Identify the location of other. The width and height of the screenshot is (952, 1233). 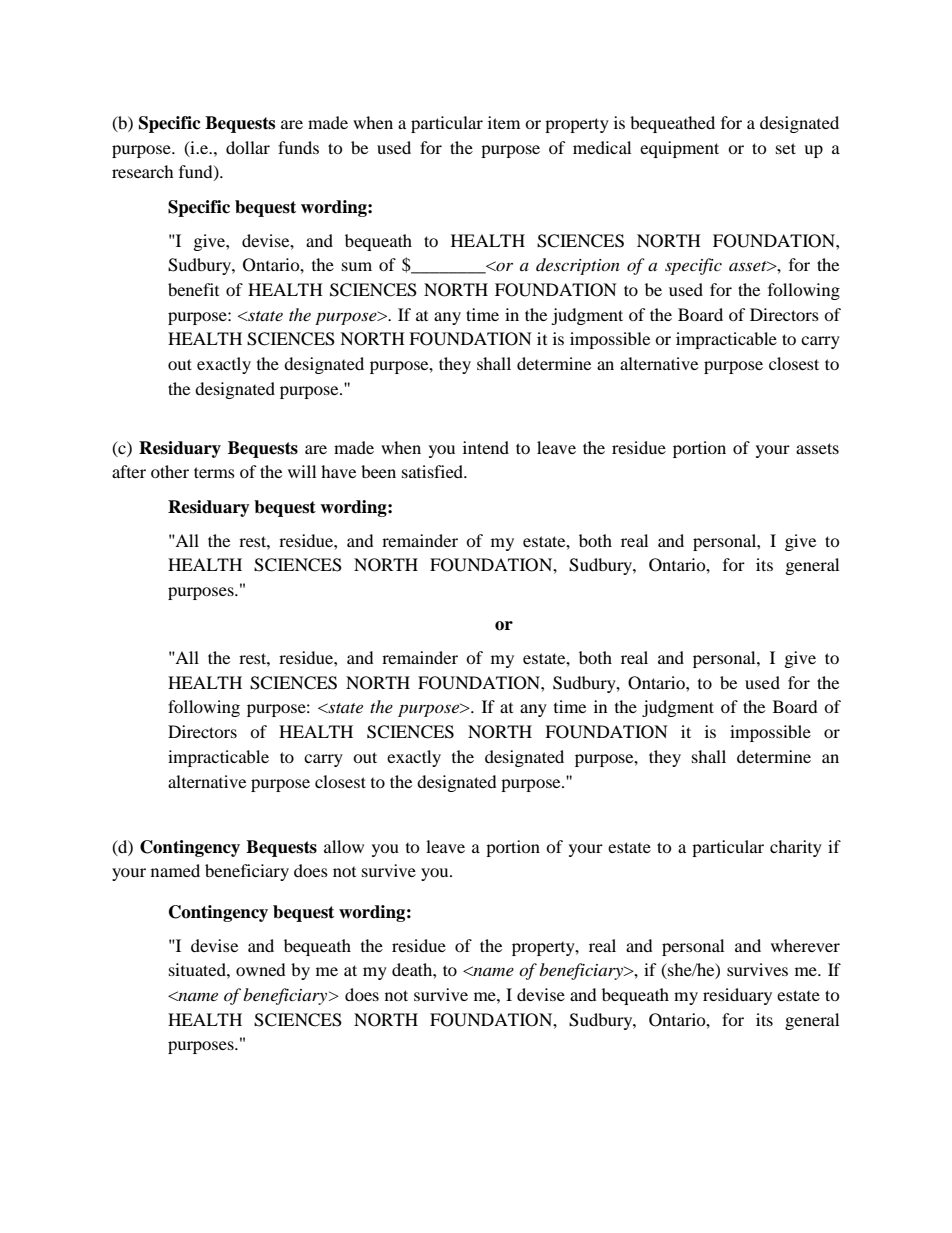
(170, 471).
